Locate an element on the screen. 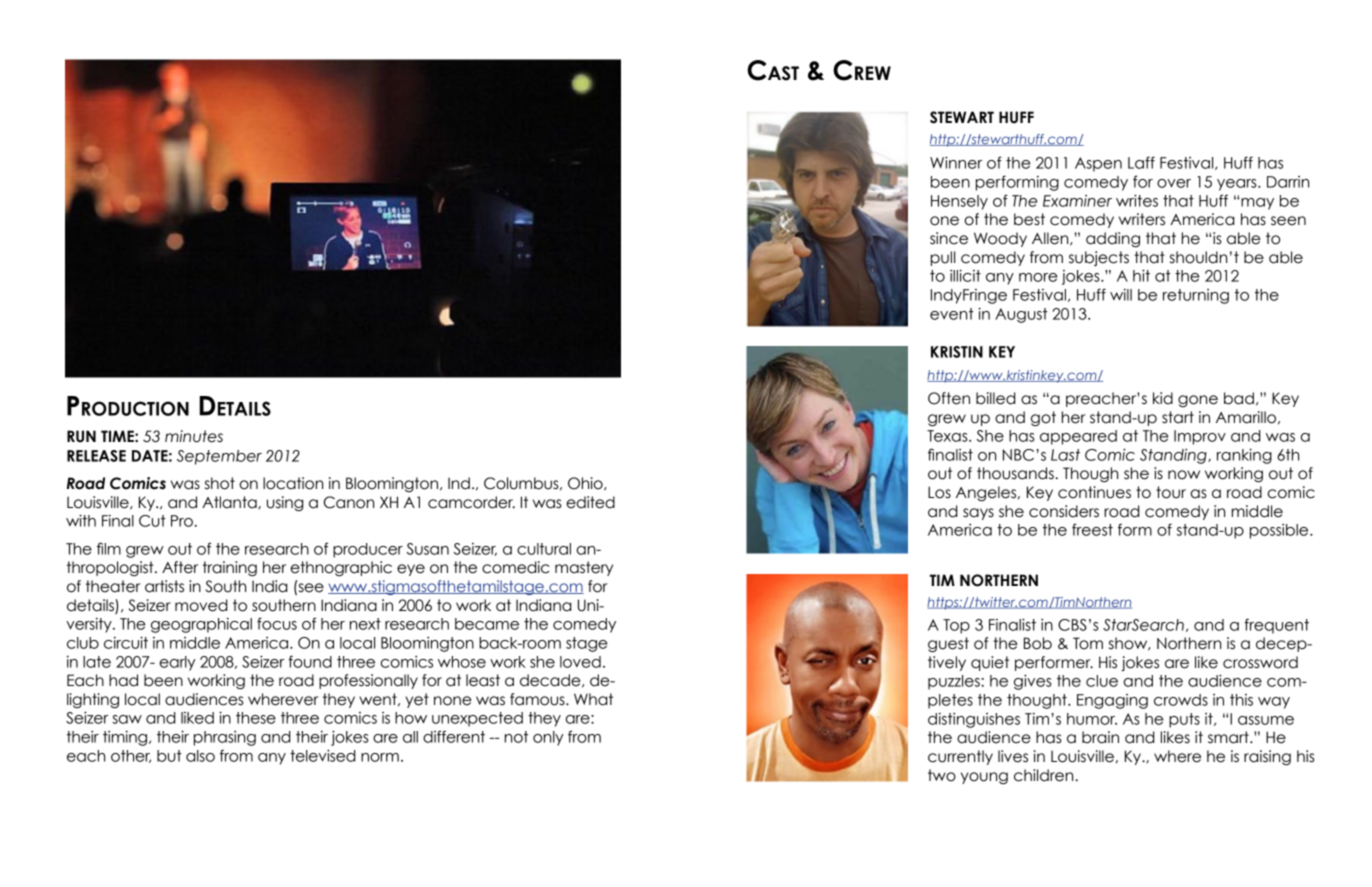 Image resolution: width=1372 pixels, height=887 pixels. over is located at coordinates (1174, 183).
